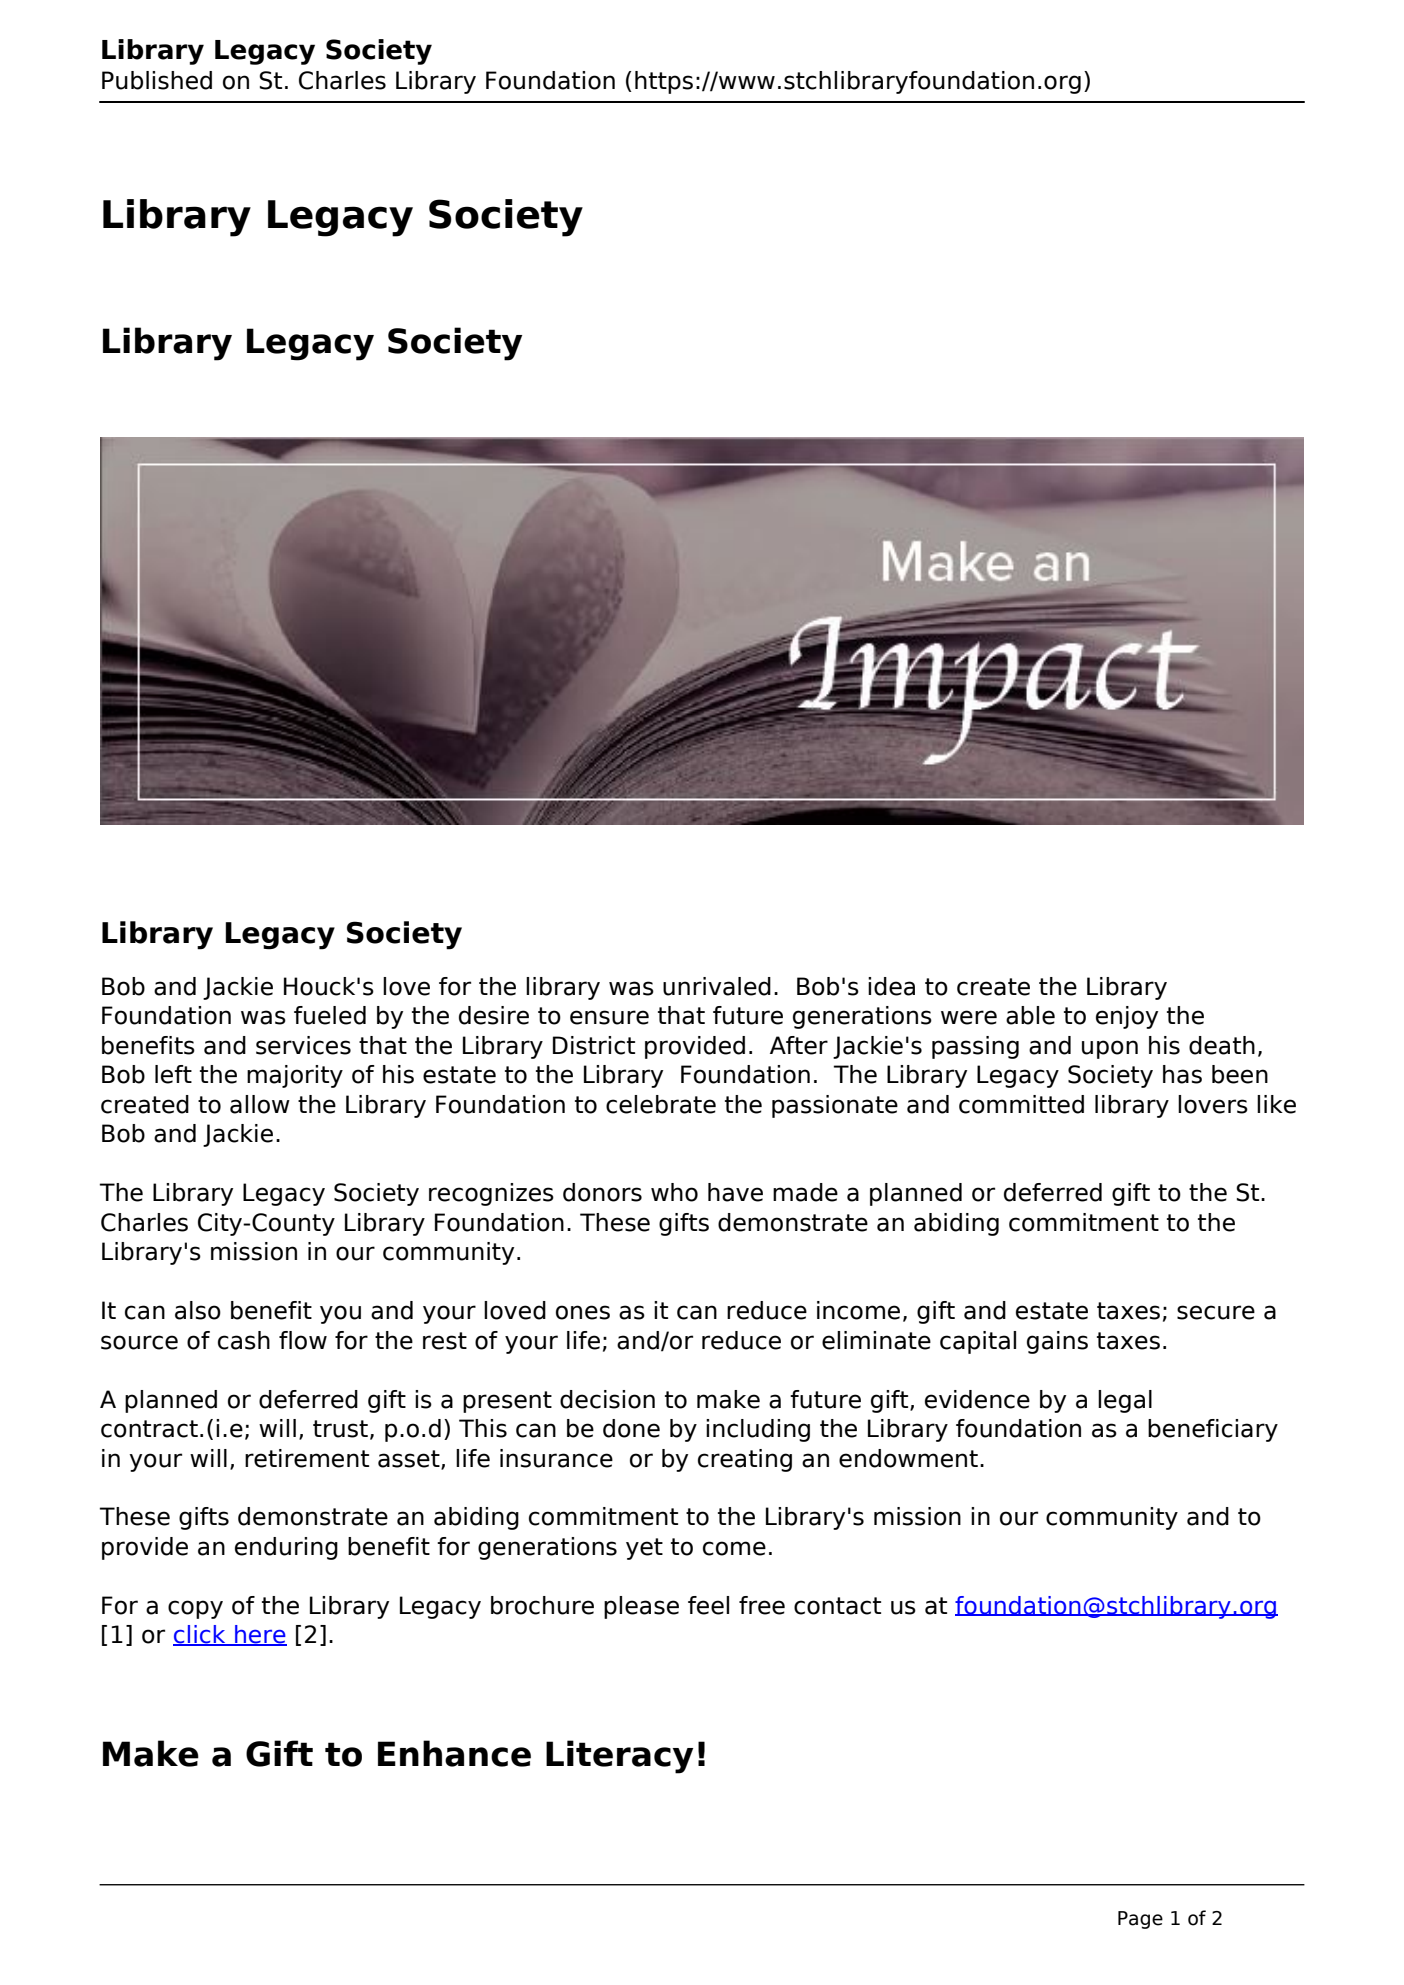 The height and width of the screenshot is (1985, 1404). I want to click on Enhance, so click(454, 1753).
